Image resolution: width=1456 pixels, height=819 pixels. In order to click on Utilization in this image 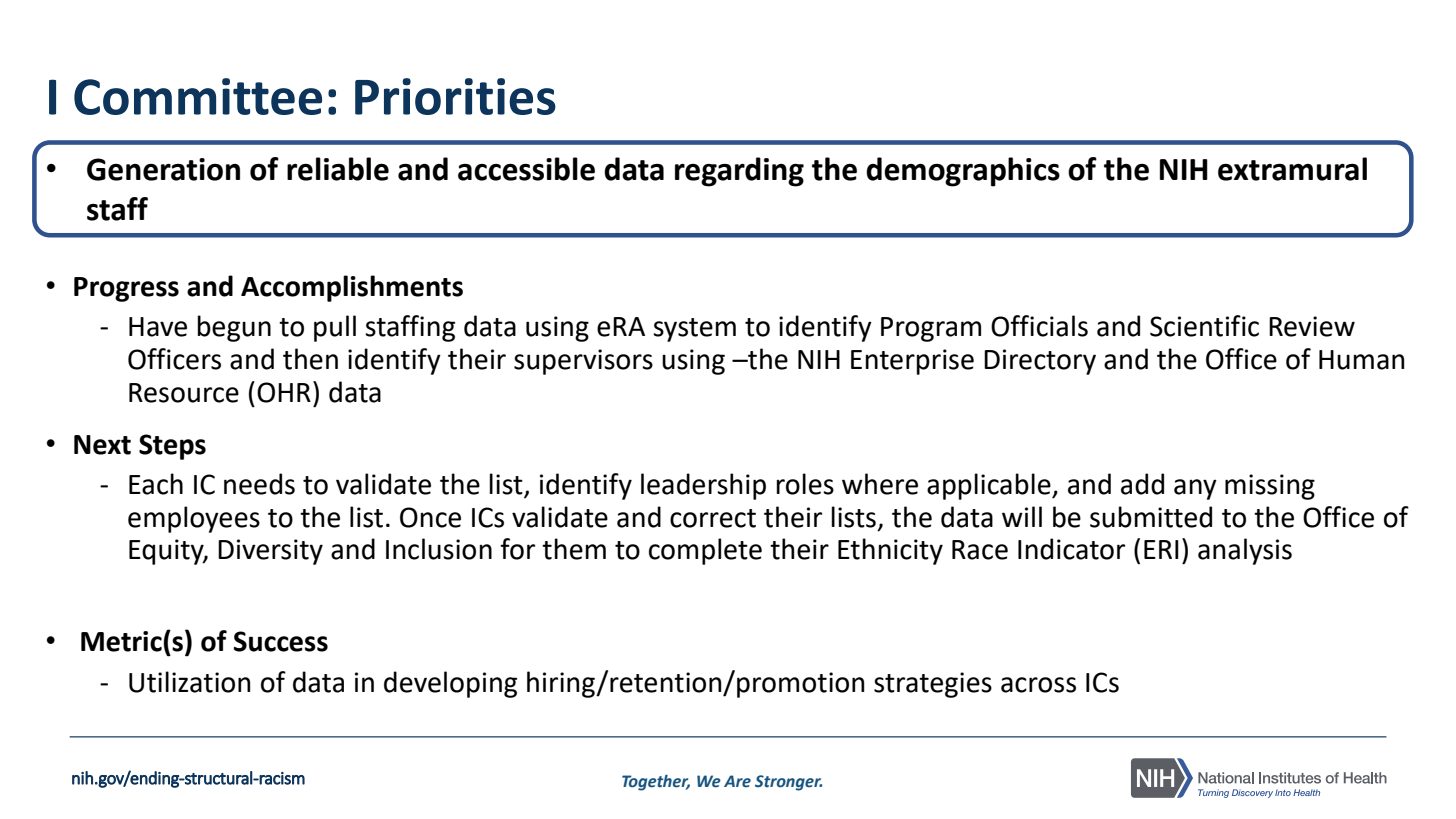, I will do `click(190, 682)`.
